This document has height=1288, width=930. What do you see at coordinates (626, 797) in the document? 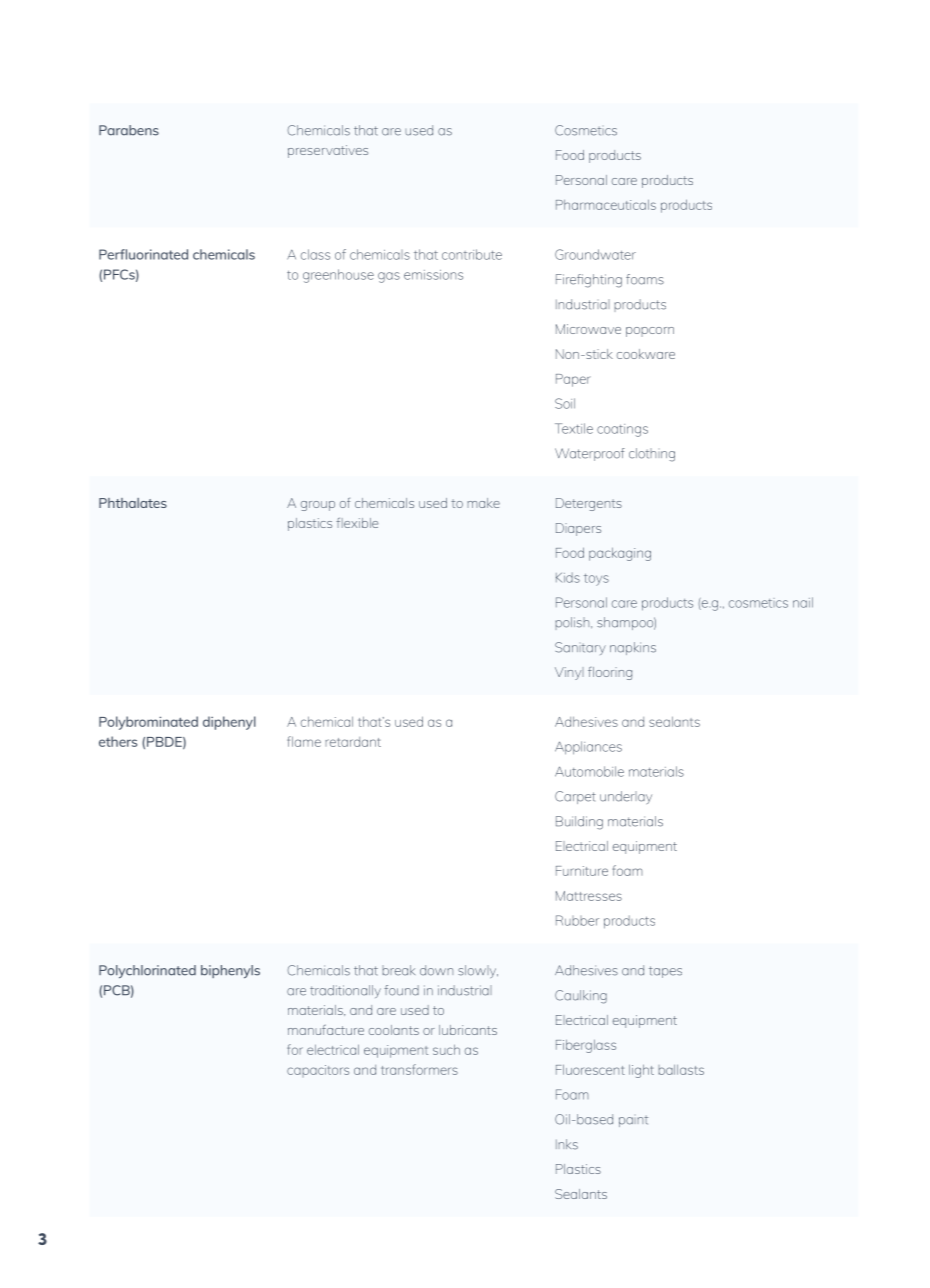
I see `underlay` at bounding box center [626, 797].
